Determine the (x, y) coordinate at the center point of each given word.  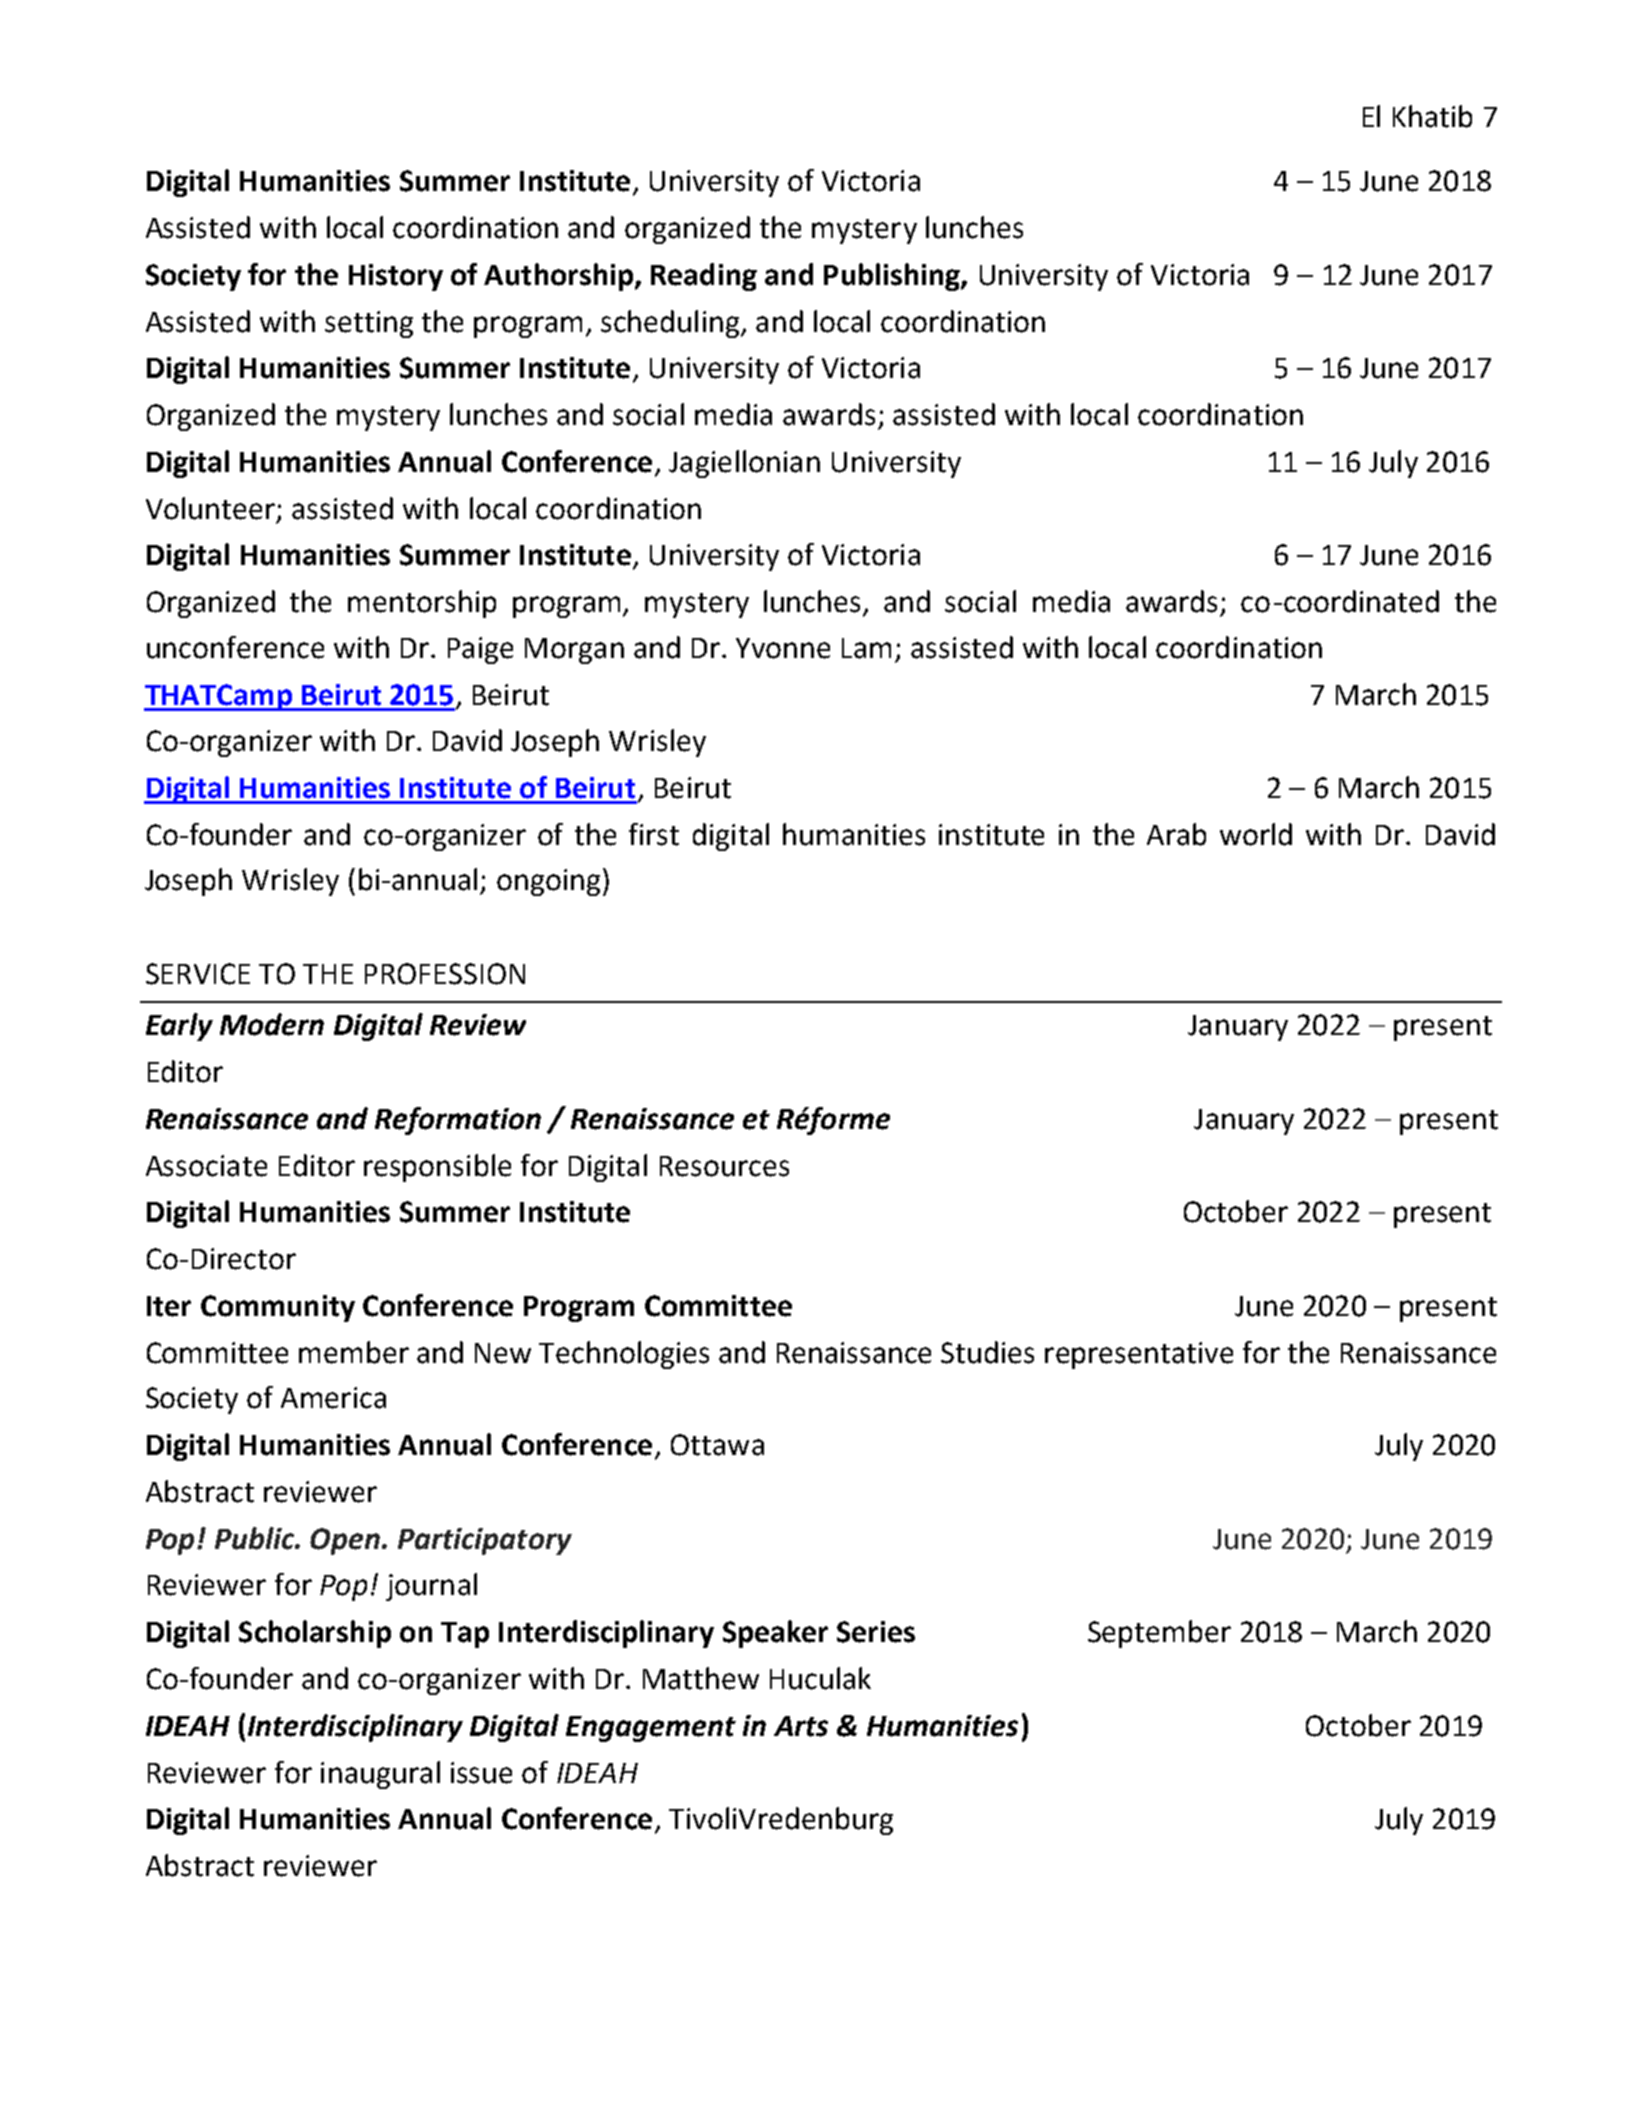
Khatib (1432, 116)
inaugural (380, 1775)
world (1256, 834)
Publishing (893, 277)
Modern (272, 1024)
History (396, 277)
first (654, 834)
